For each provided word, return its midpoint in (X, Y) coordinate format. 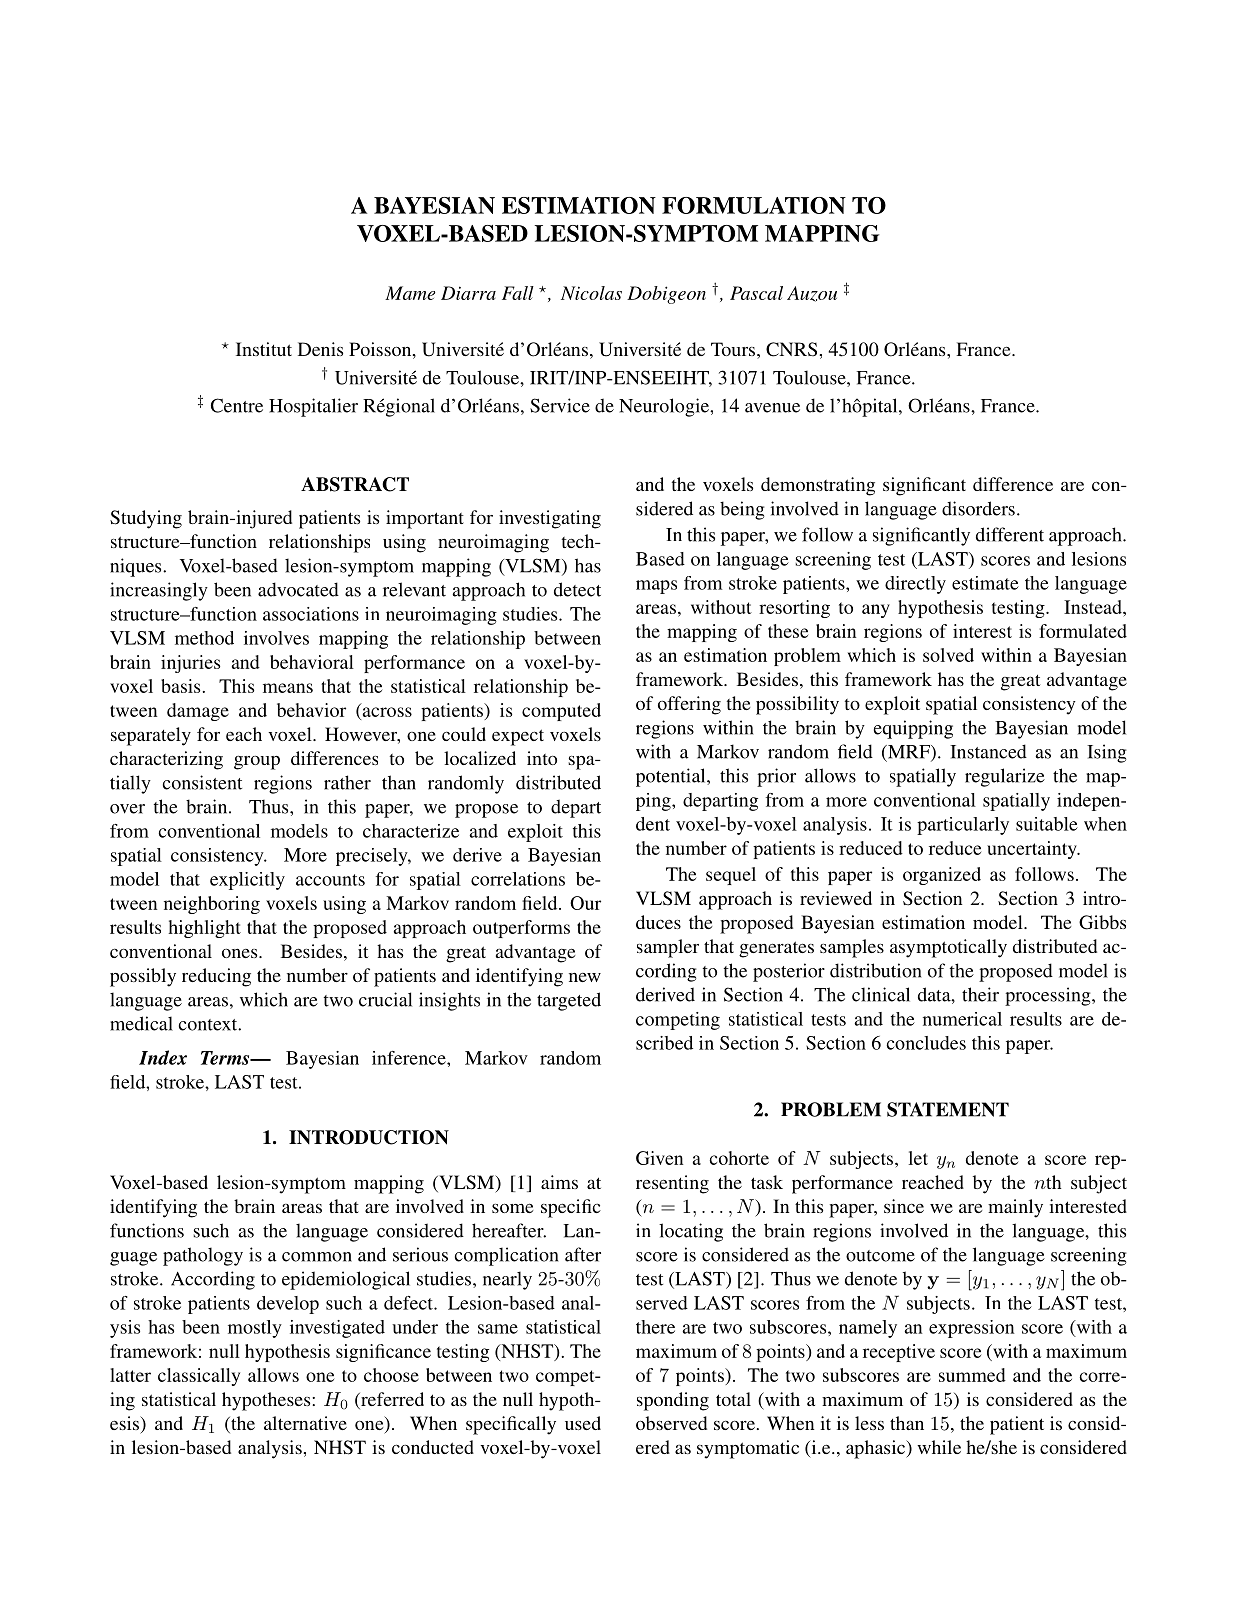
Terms (226, 1058)
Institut (264, 349)
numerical (962, 1019)
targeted (569, 1001)
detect (577, 589)
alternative (305, 1423)
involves (276, 638)
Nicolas (591, 293)
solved (948, 655)
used (583, 1423)
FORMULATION (754, 205)
